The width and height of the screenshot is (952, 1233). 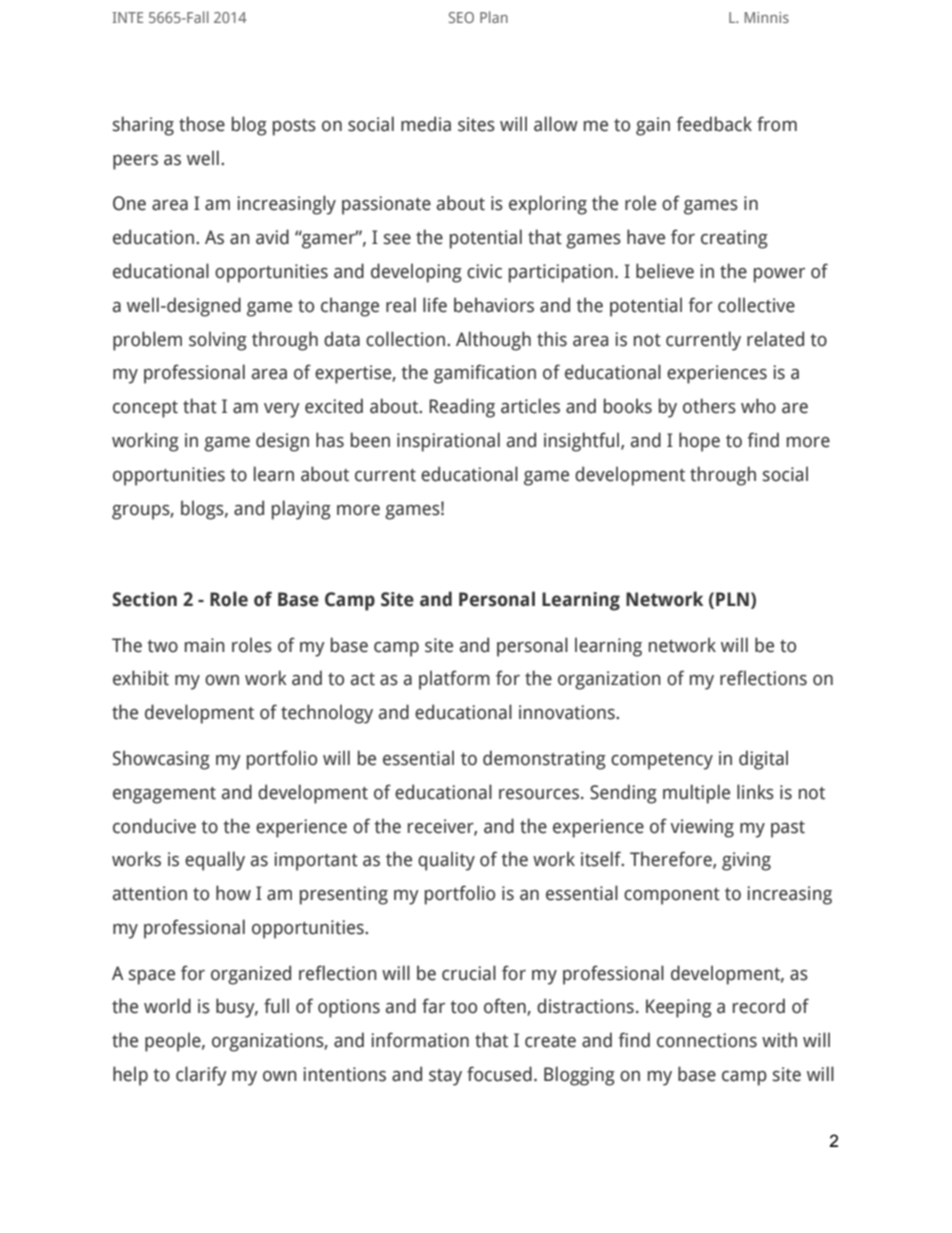 What do you see at coordinates (202, 124) in the screenshot?
I see `those` at bounding box center [202, 124].
